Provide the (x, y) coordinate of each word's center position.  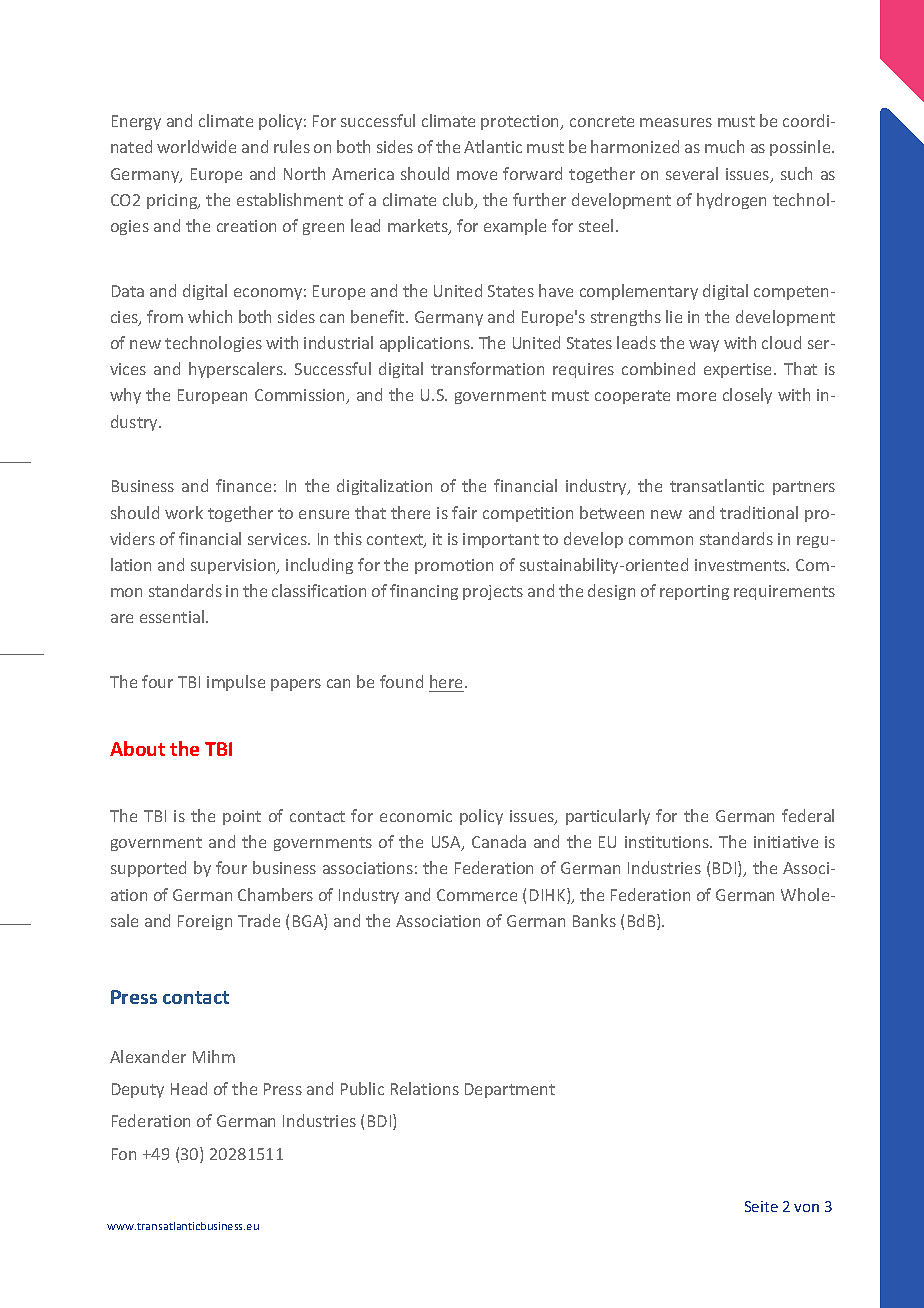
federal (808, 815)
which (210, 316)
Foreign (205, 922)
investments (742, 565)
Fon (124, 1154)
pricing (173, 201)
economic (416, 816)
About (137, 748)
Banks (594, 920)
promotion (454, 566)
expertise (739, 370)
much (724, 146)
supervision (234, 566)
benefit (379, 316)
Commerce (477, 895)
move (477, 175)
